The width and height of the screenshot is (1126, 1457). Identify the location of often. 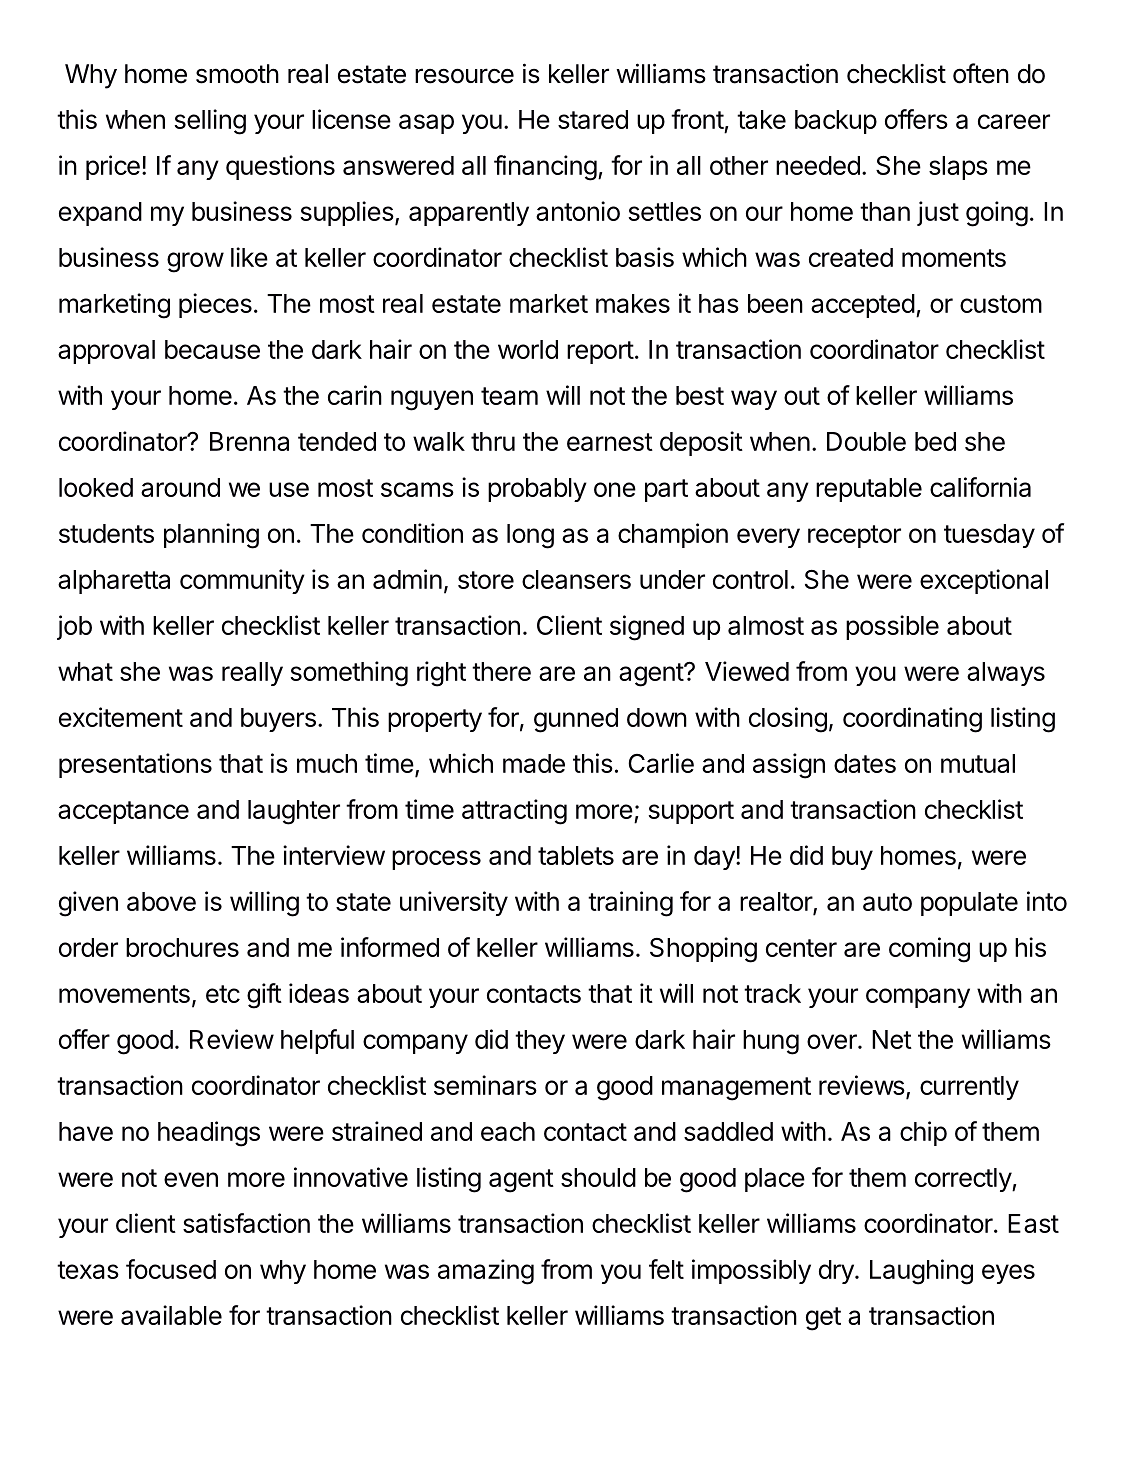
(981, 73).
